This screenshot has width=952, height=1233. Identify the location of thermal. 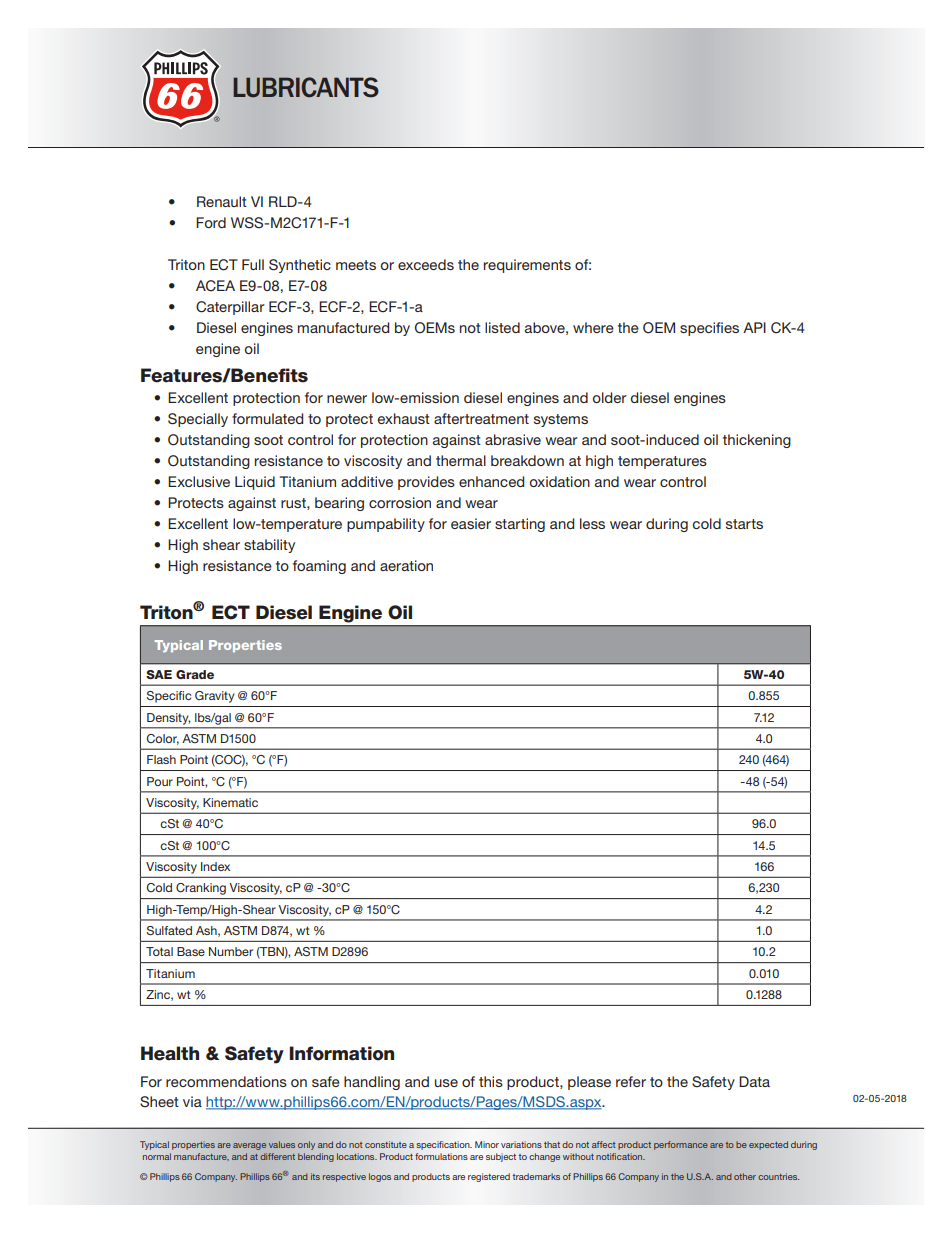
(461, 460).
